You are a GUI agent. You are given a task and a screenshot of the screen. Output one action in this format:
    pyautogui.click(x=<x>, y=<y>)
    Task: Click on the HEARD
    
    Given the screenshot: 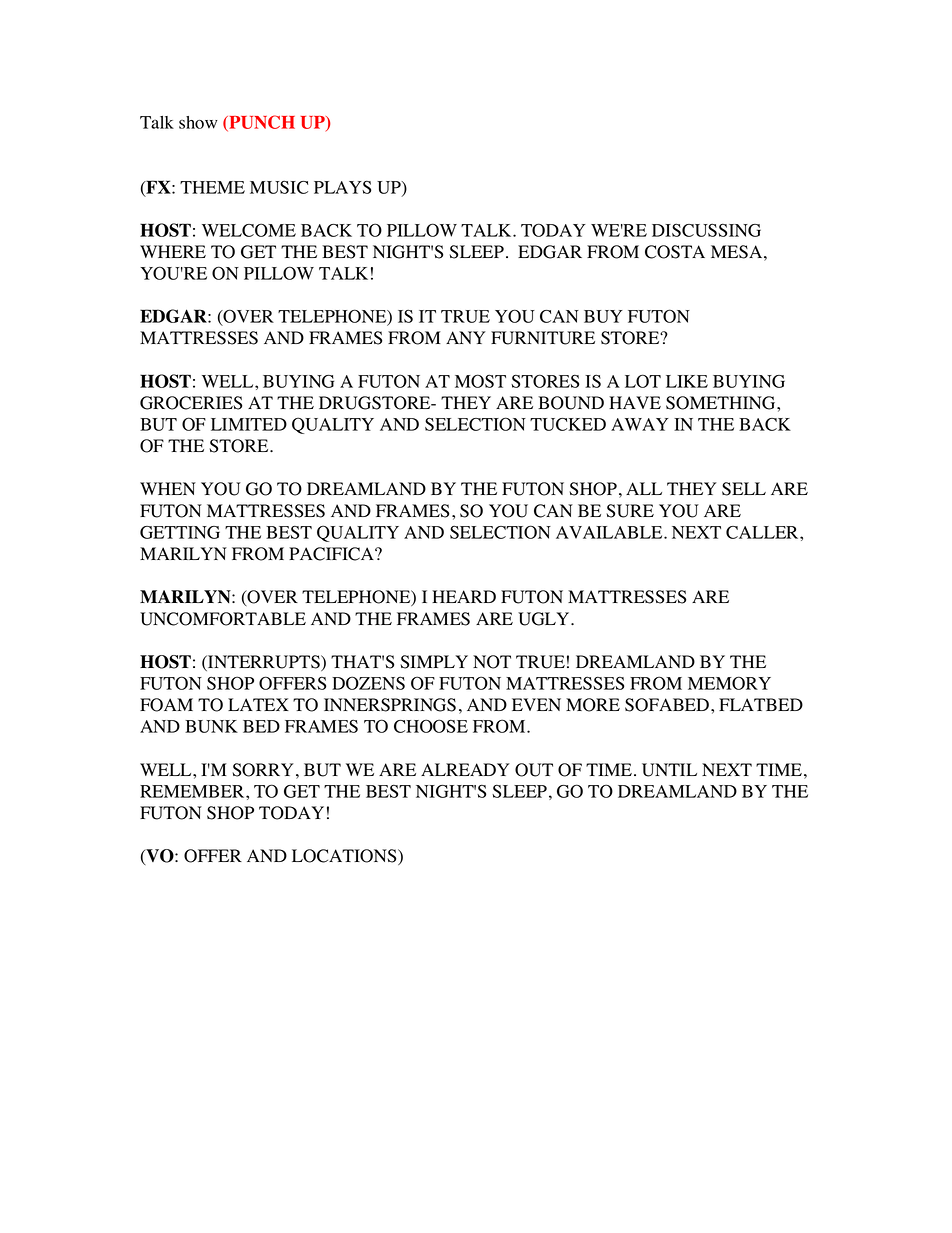 What is the action you would take?
    pyautogui.click(x=464, y=596)
